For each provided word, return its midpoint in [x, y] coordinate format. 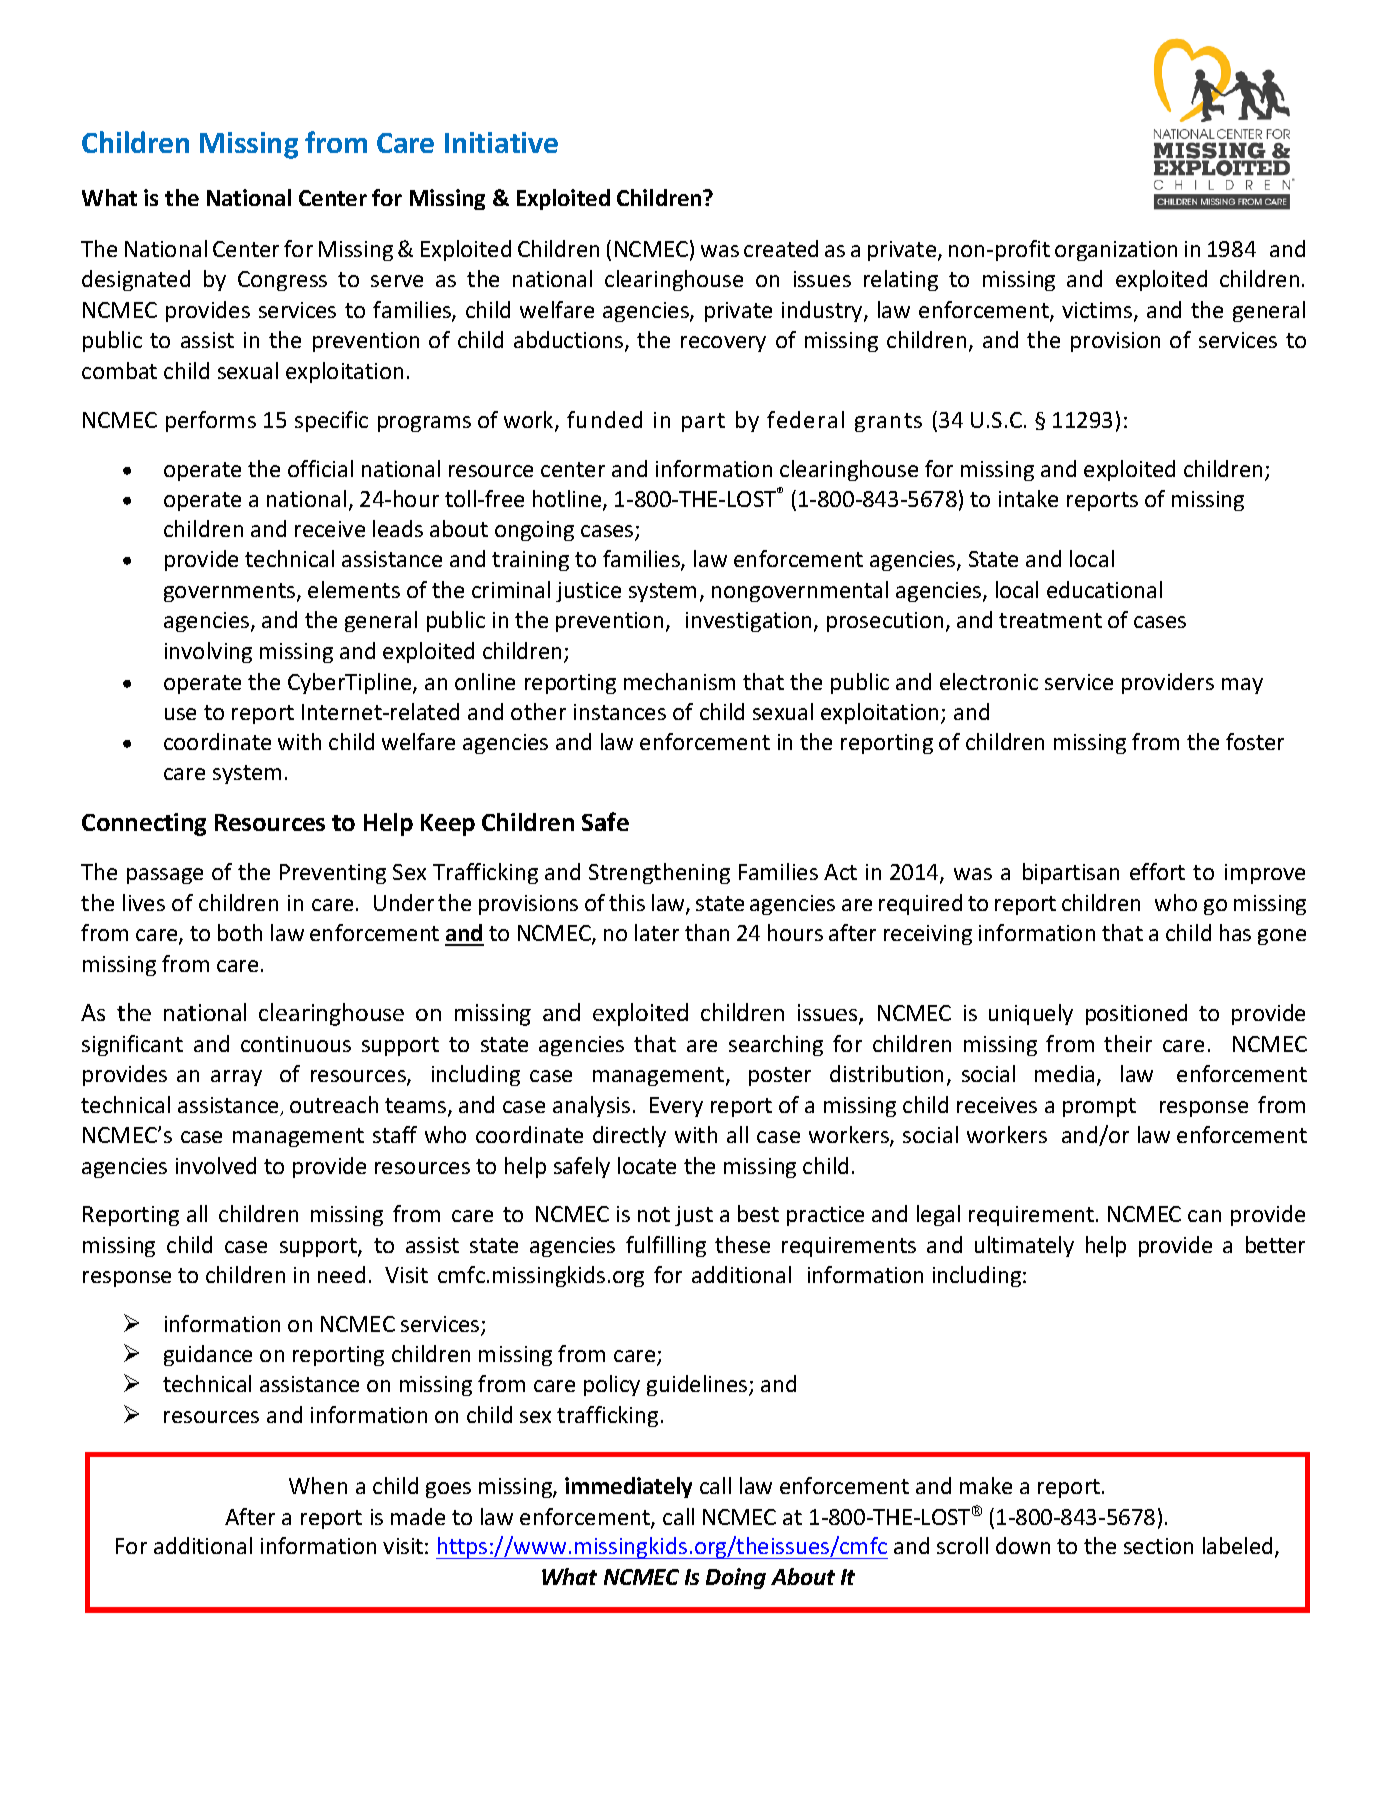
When [318, 1485]
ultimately [1024, 1246]
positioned [1136, 1014]
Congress [282, 281]
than [707, 932]
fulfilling [666, 1246]
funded [604, 419]
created [781, 248]
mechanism [679, 681]
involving [208, 652]
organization [1116, 251]
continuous [296, 1044]
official [320, 468]
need [341, 1274]
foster [1255, 741]
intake [1028, 498]
